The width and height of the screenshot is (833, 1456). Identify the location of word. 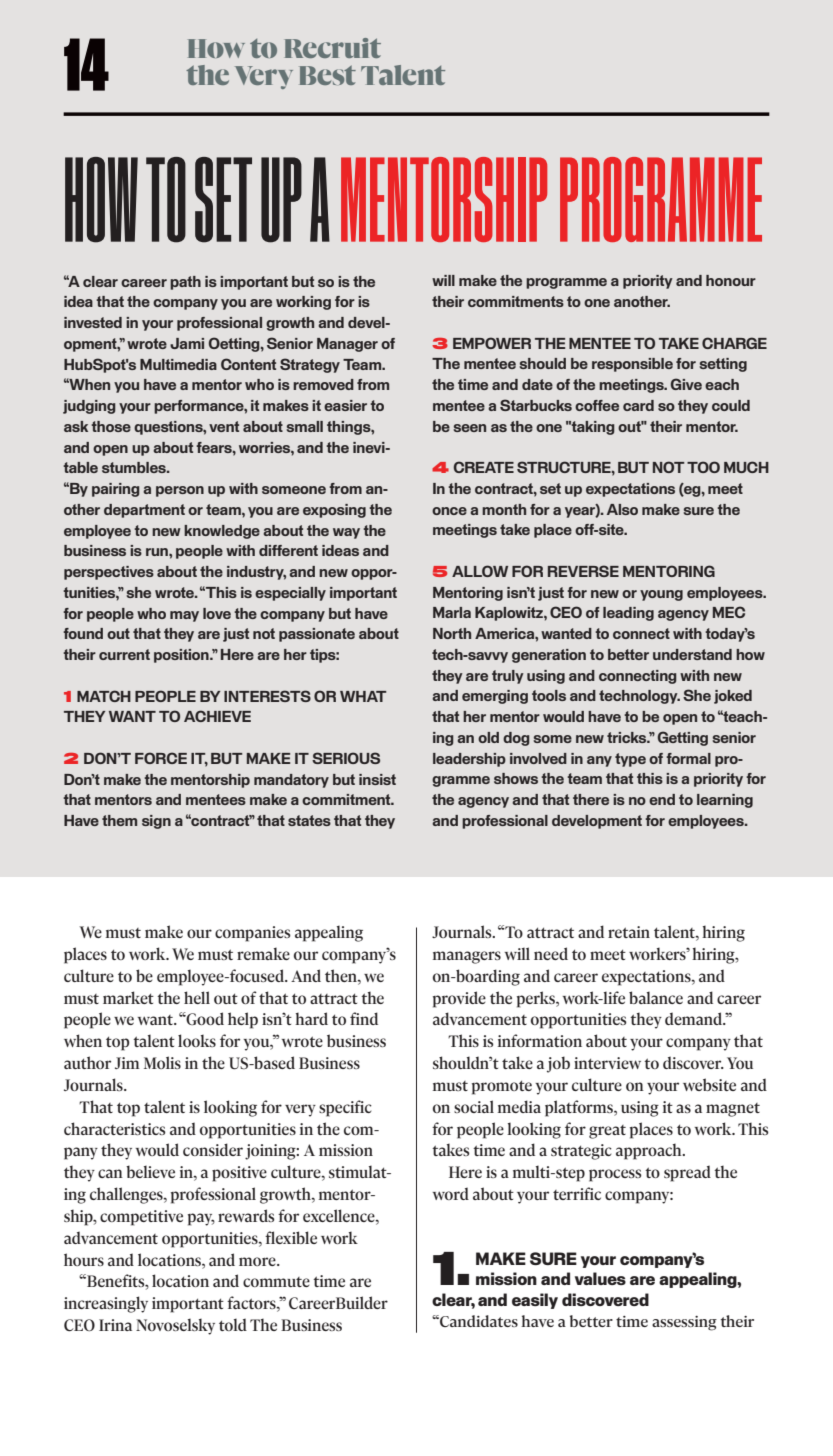
(450, 1193).
